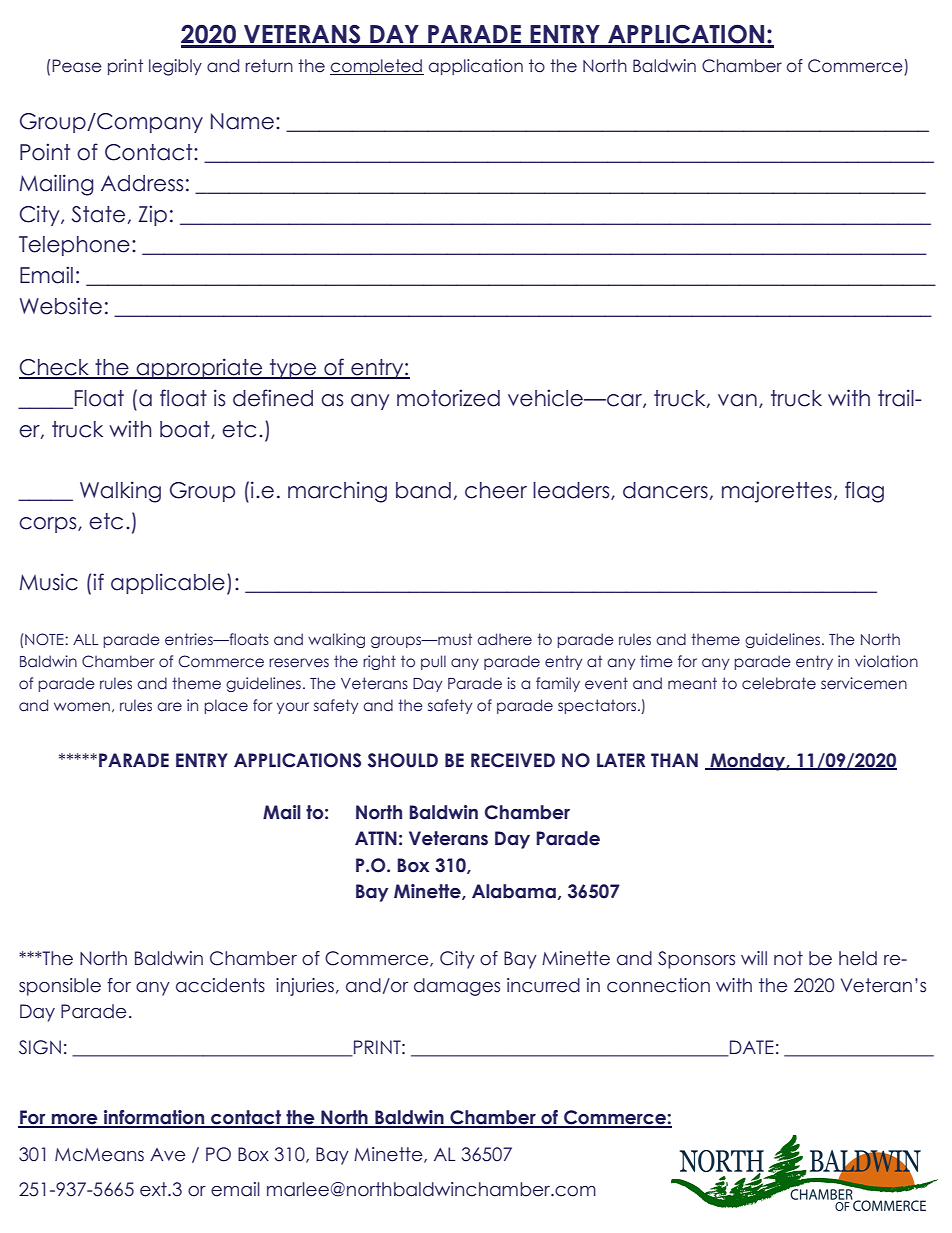 The height and width of the document is (1233, 952). I want to click on completed, so click(377, 67).
